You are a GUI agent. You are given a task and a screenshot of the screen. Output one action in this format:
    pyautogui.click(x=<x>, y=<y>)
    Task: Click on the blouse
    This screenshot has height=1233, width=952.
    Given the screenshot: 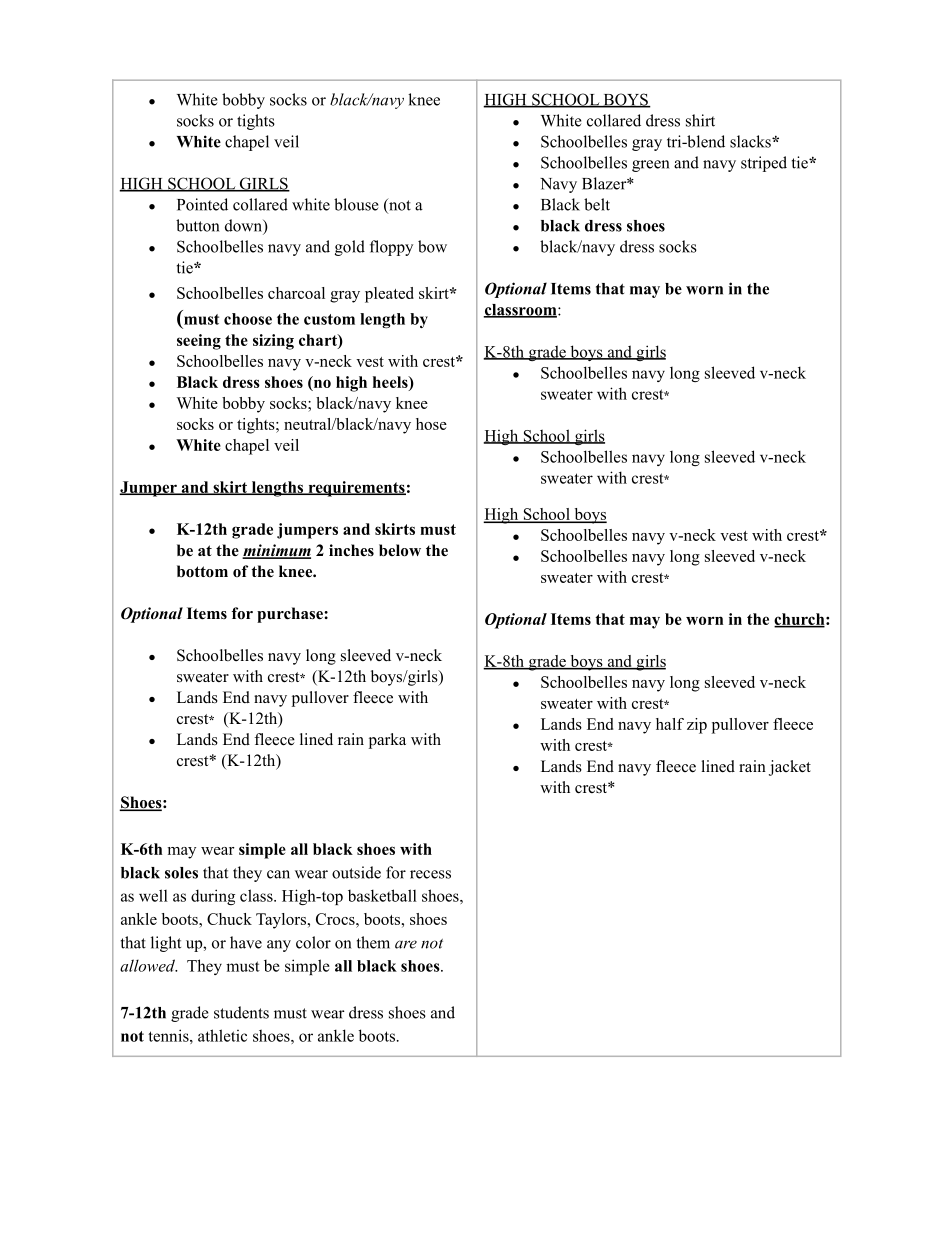 What is the action you would take?
    pyautogui.click(x=356, y=204)
